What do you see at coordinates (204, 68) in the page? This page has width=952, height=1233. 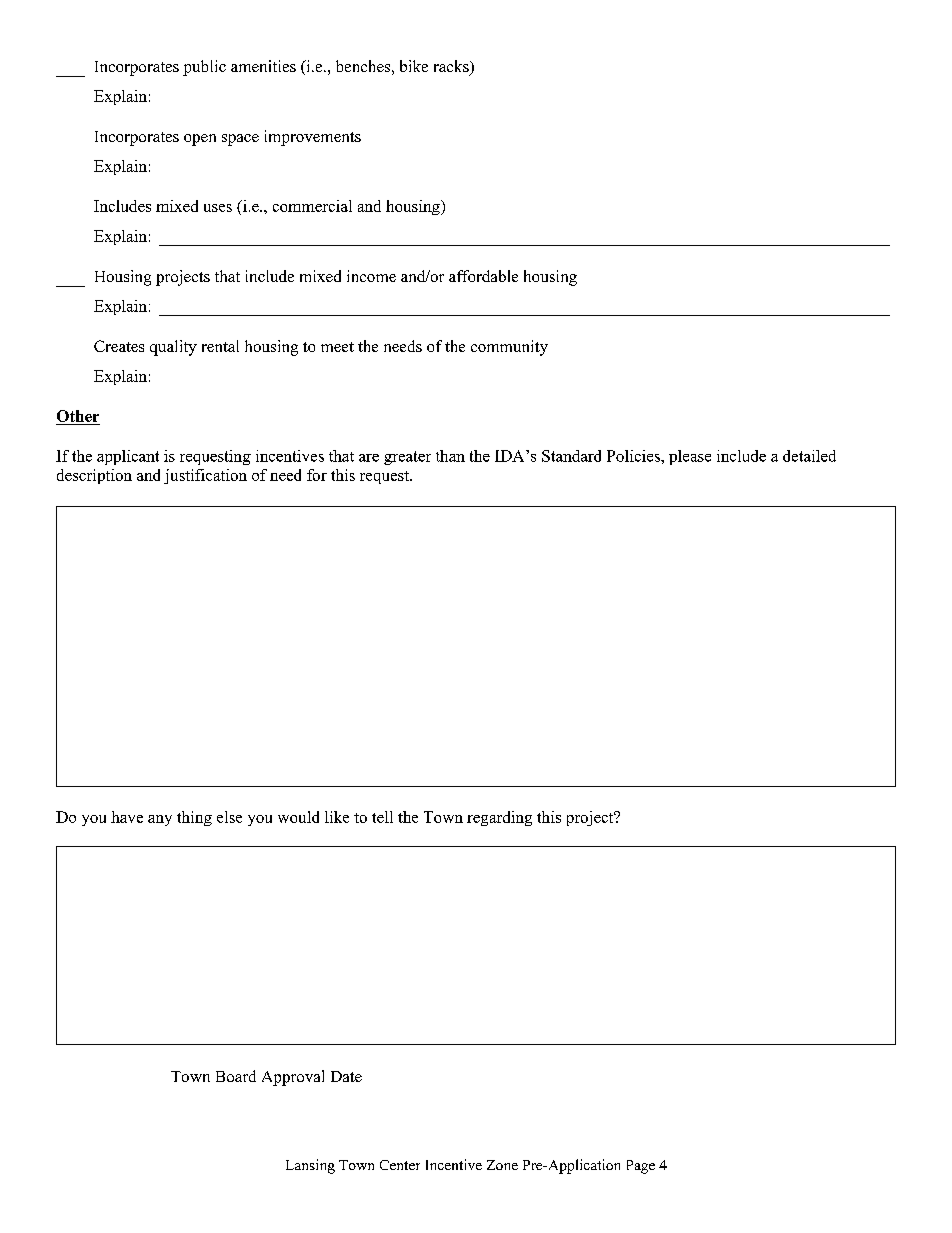 I see `public` at bounding box center [204, 68].
